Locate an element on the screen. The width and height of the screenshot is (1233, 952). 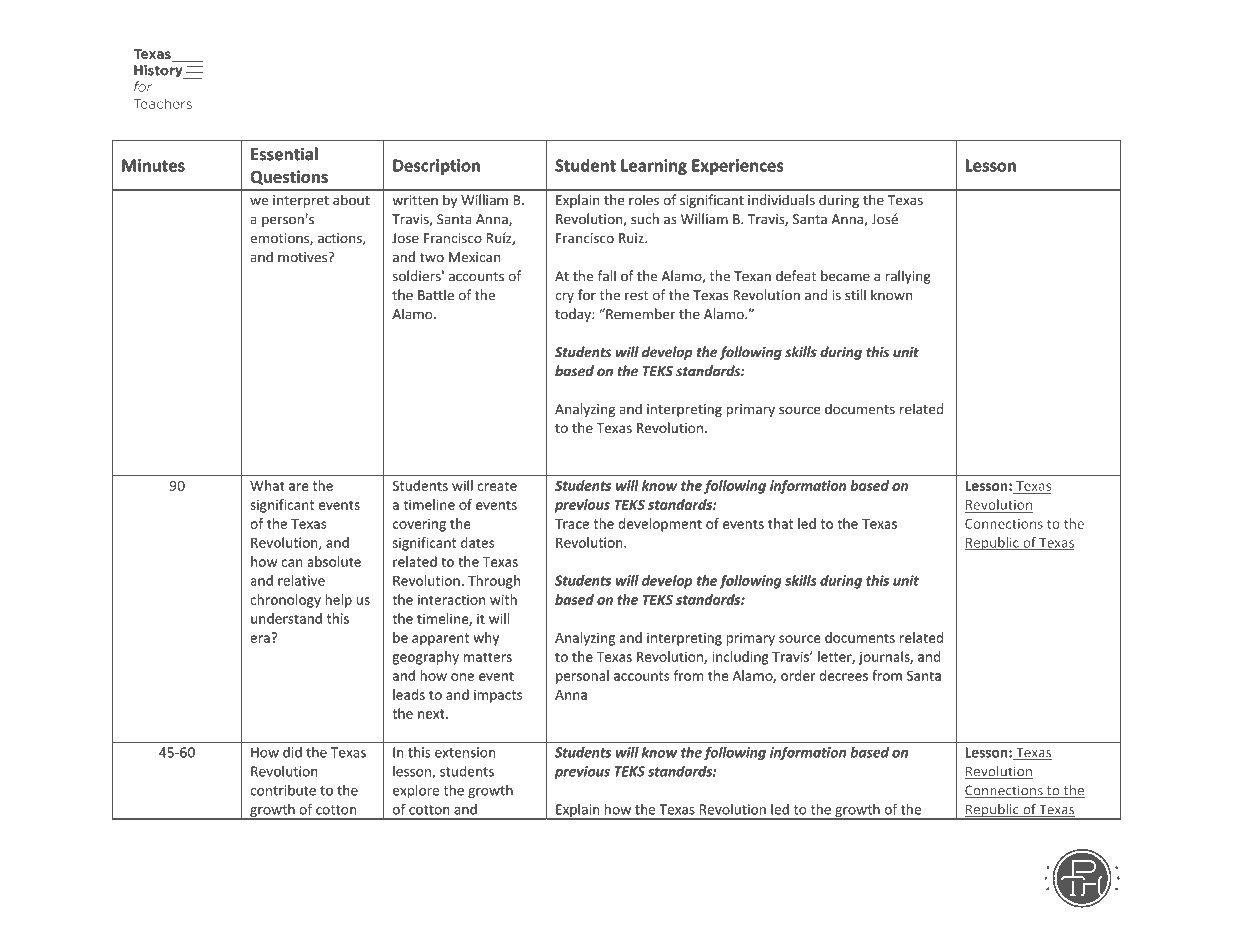
Battle is located at coordinates (436, 295).
